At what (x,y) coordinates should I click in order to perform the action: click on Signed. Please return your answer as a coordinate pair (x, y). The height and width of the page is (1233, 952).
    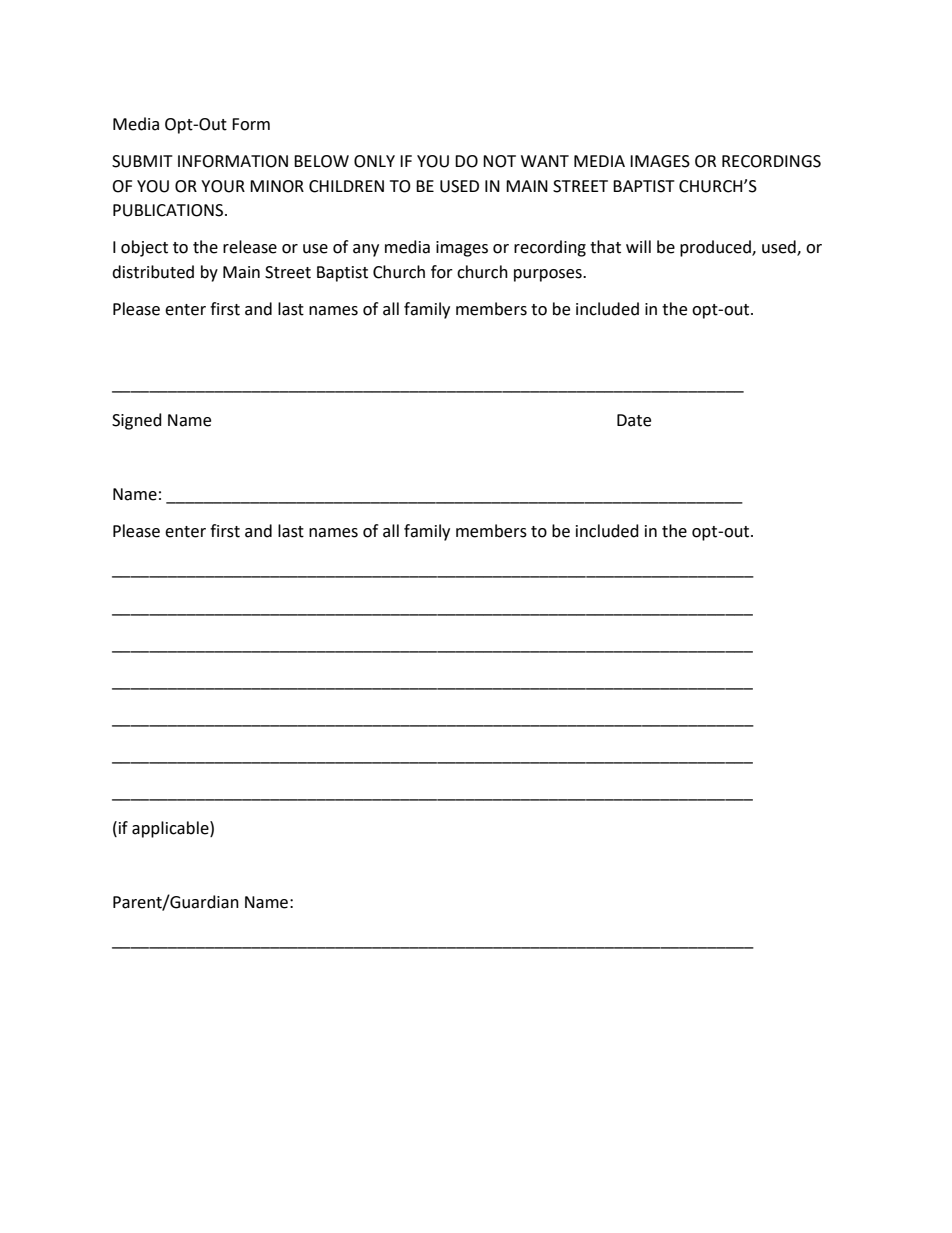
    Looking at the image, I should click on (137, 421).
